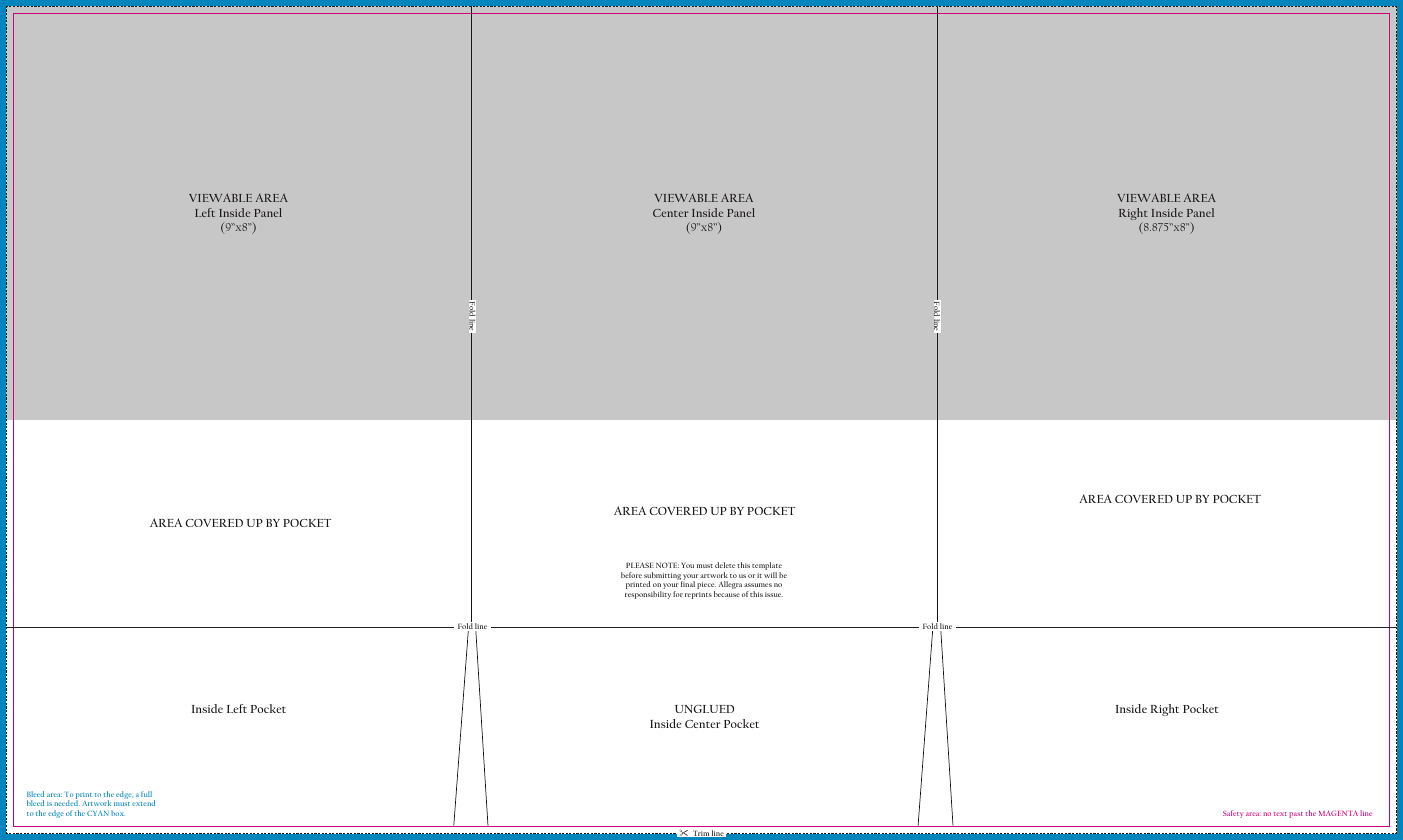 This image has width=1403, height=840. What do you see at coordinates (143, 803) in the image?
I see `extend` at bounding box center [143, 803].
